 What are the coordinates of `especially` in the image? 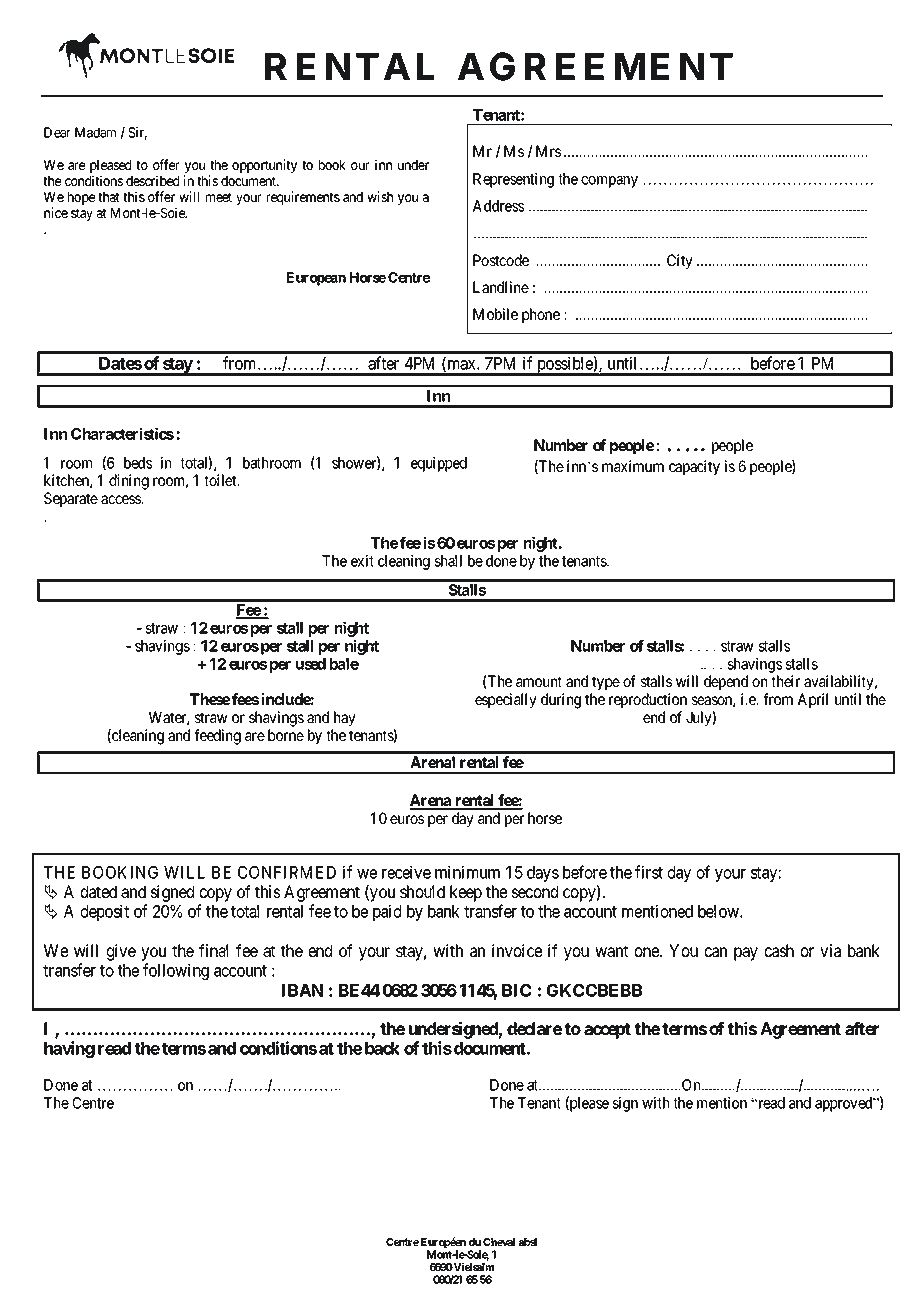 It's located at (506, 700).
